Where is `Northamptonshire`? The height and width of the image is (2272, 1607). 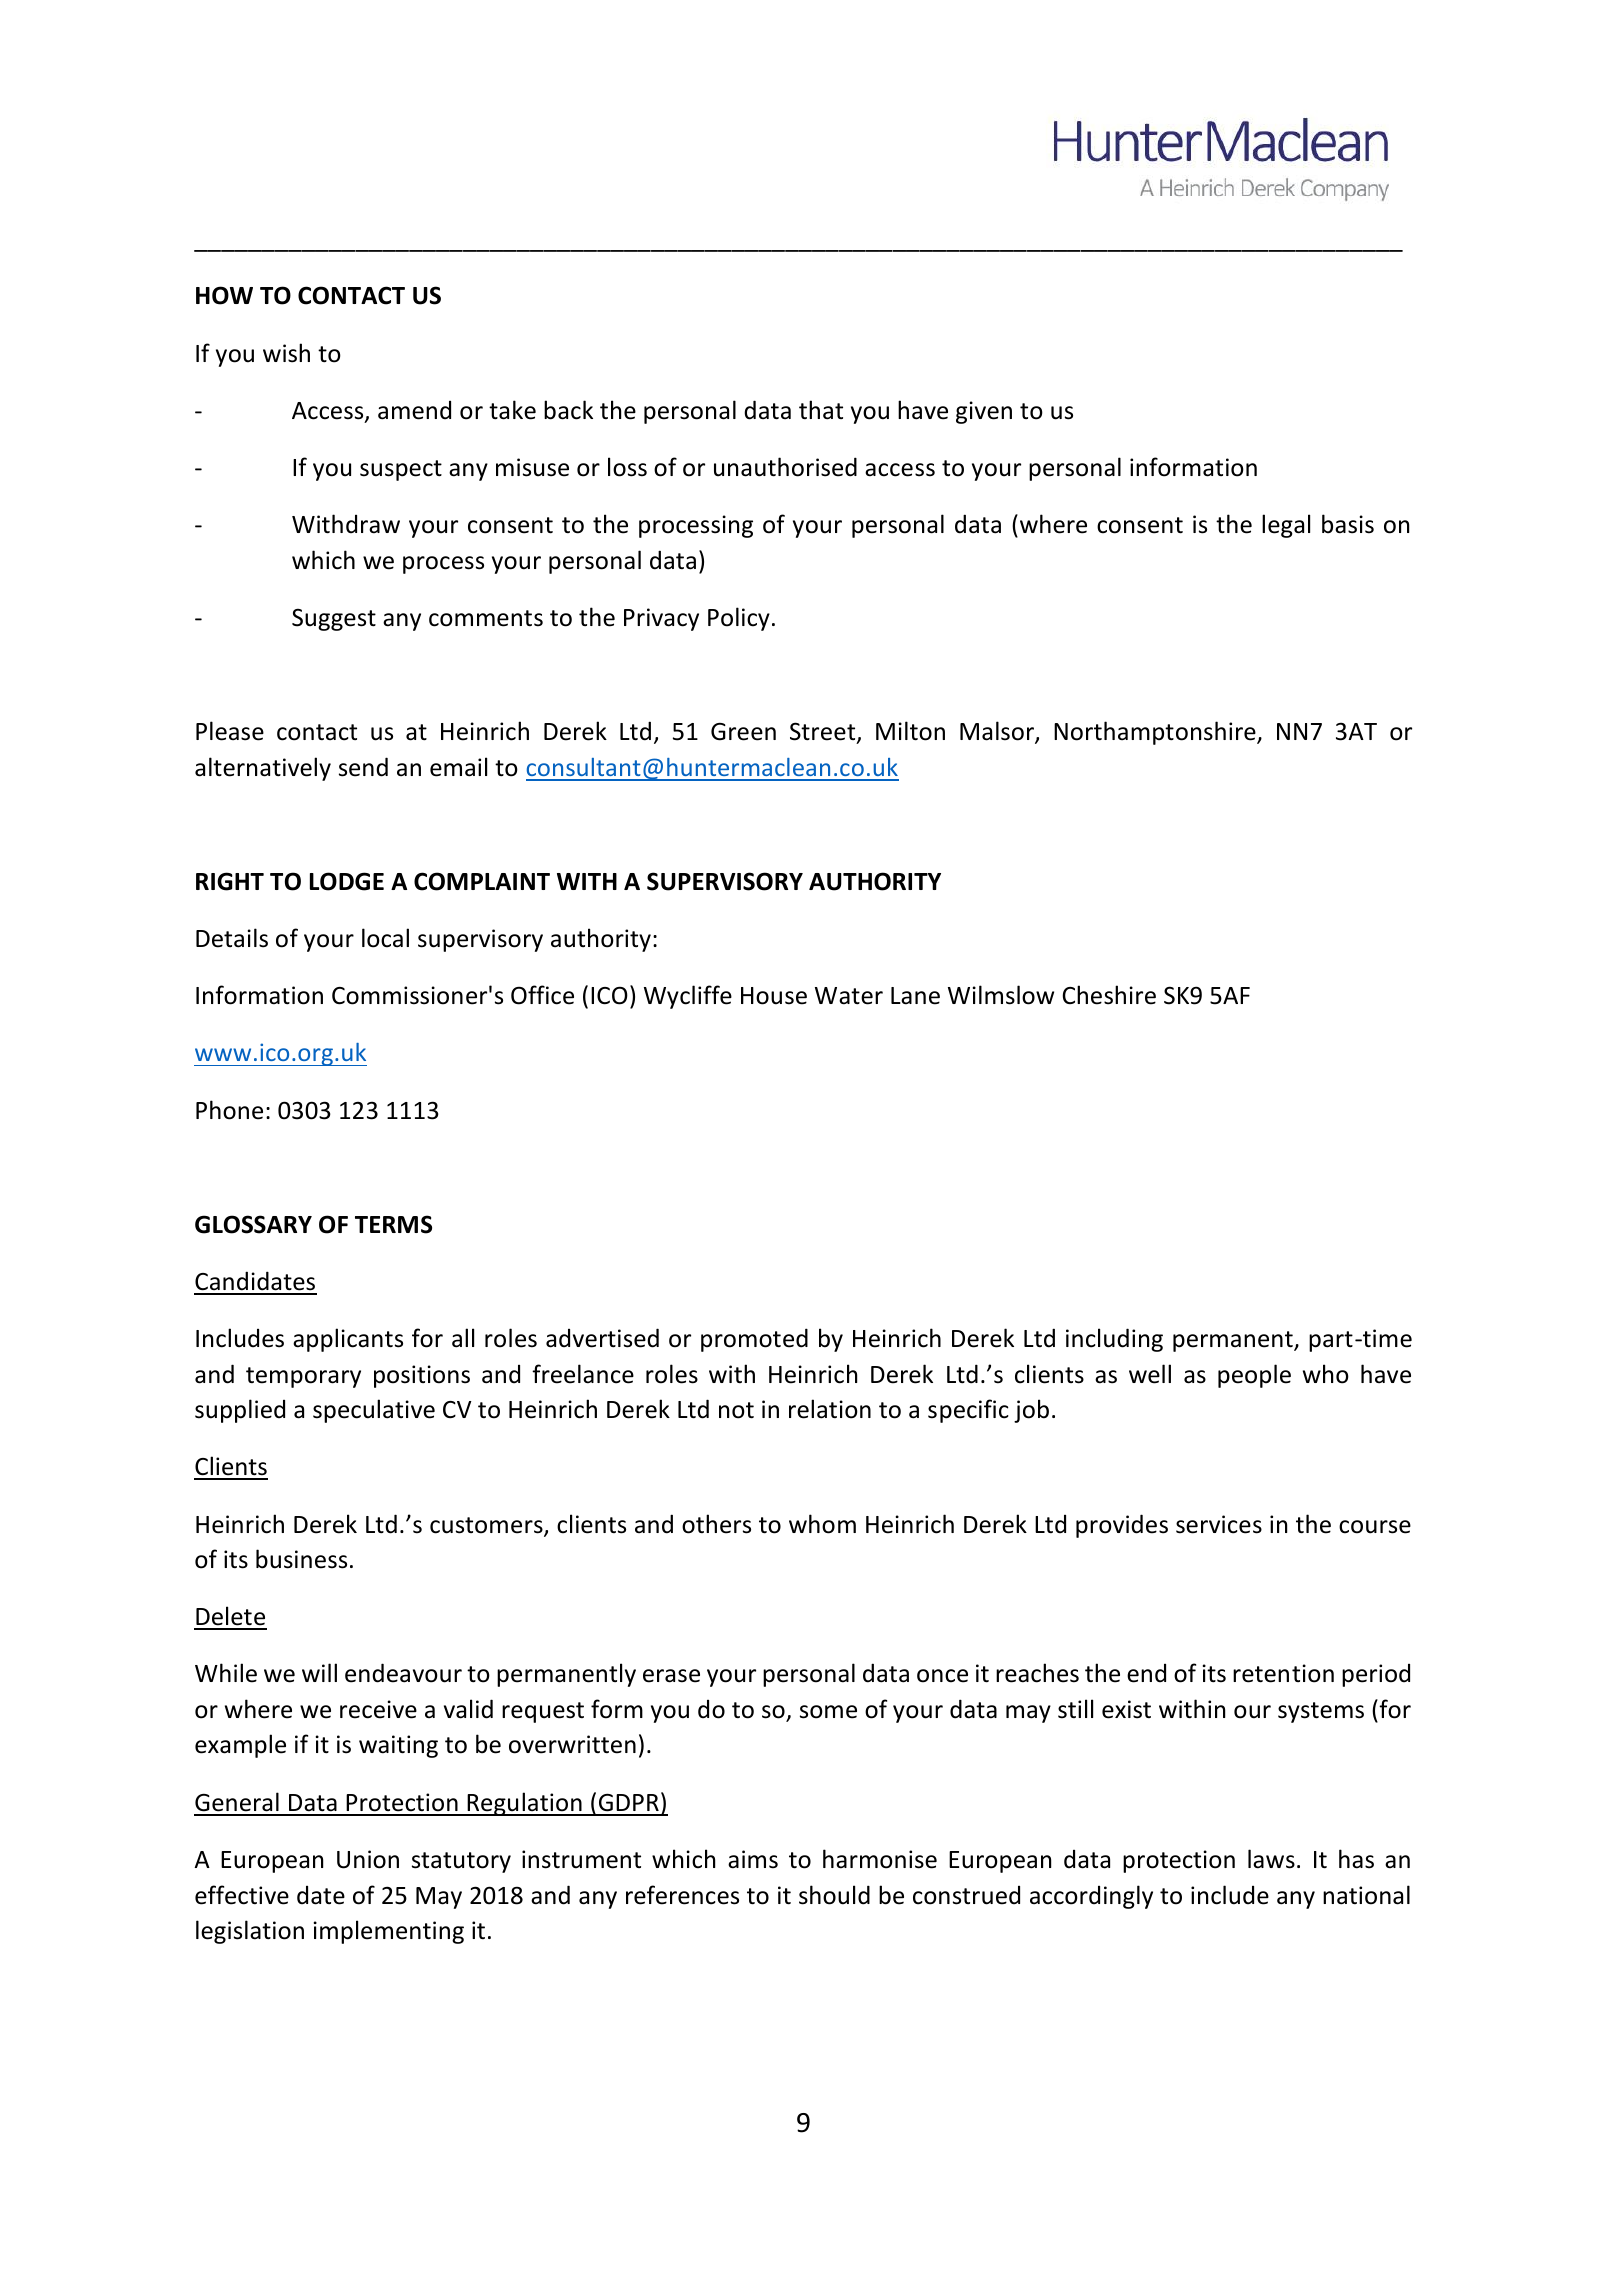
Northamptonshire is located at coordinates (1156, 733).
